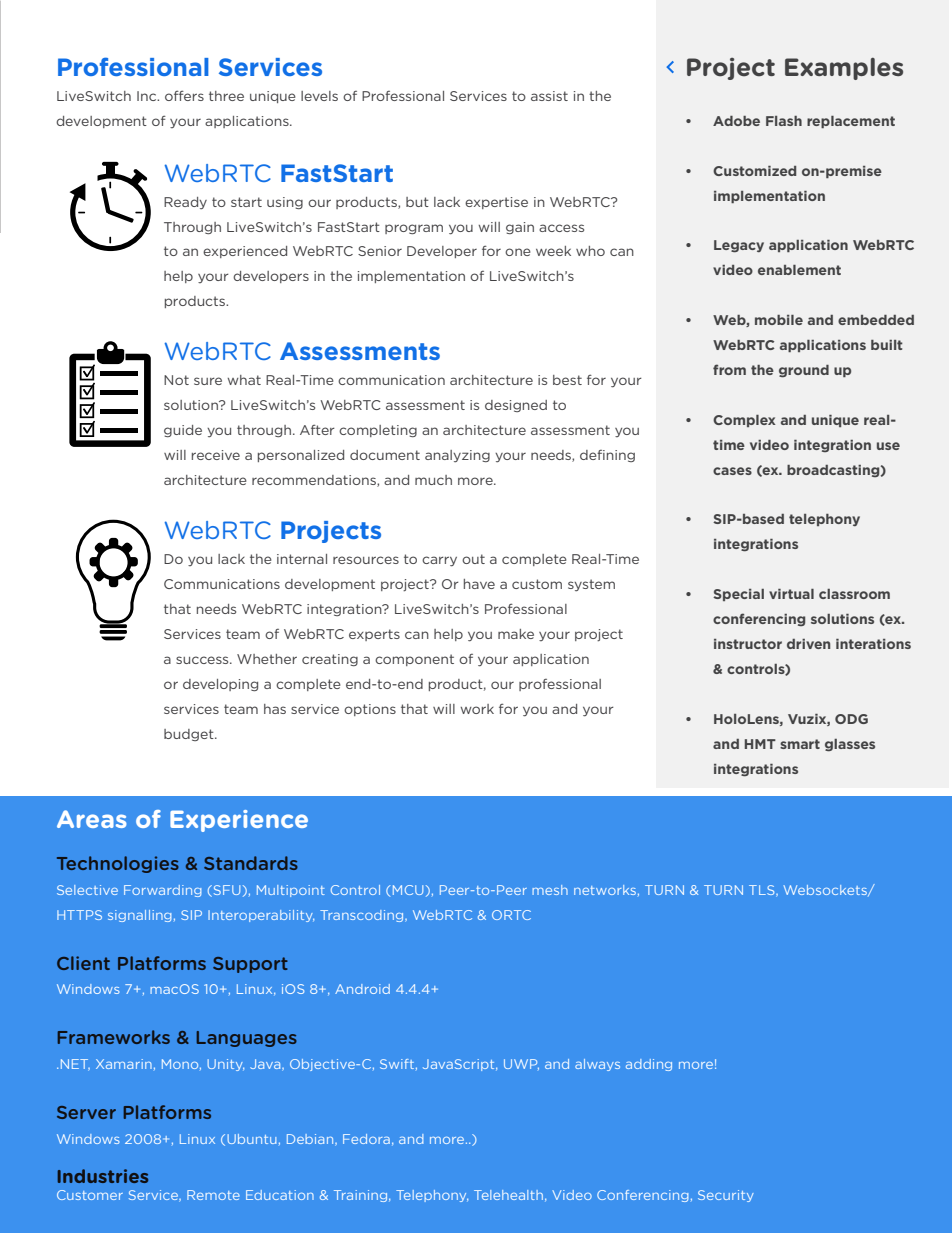  Describe the element at coordinates (184, 95) in the document. I see `offers` at that location.
